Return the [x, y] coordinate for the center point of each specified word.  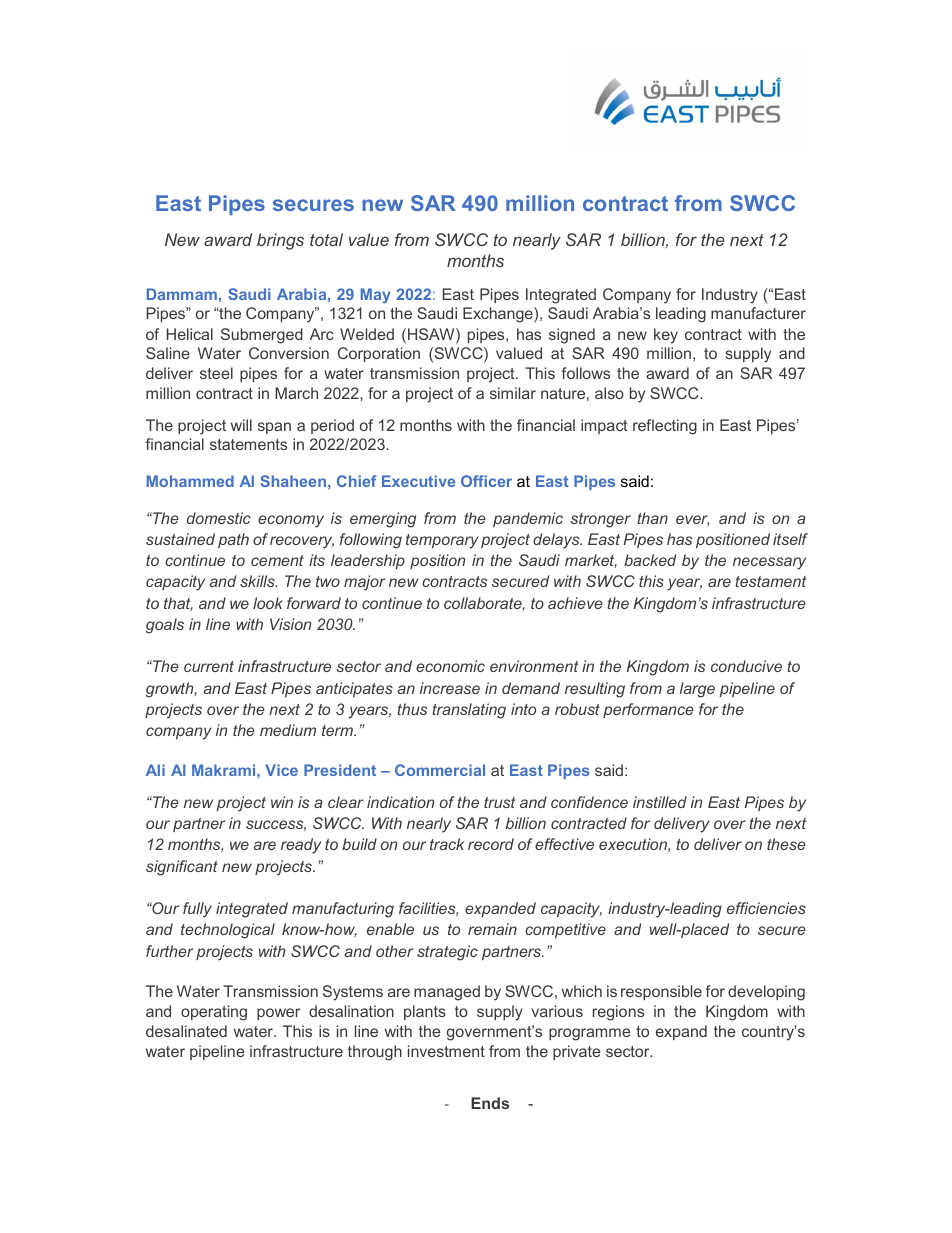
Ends [490, 1103]
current [209, 666]
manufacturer [758, 313]
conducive [746, 666]
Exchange [499, 315]
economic [450, 666]
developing [766, 993]
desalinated [186, 1031]
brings [280, 241]
